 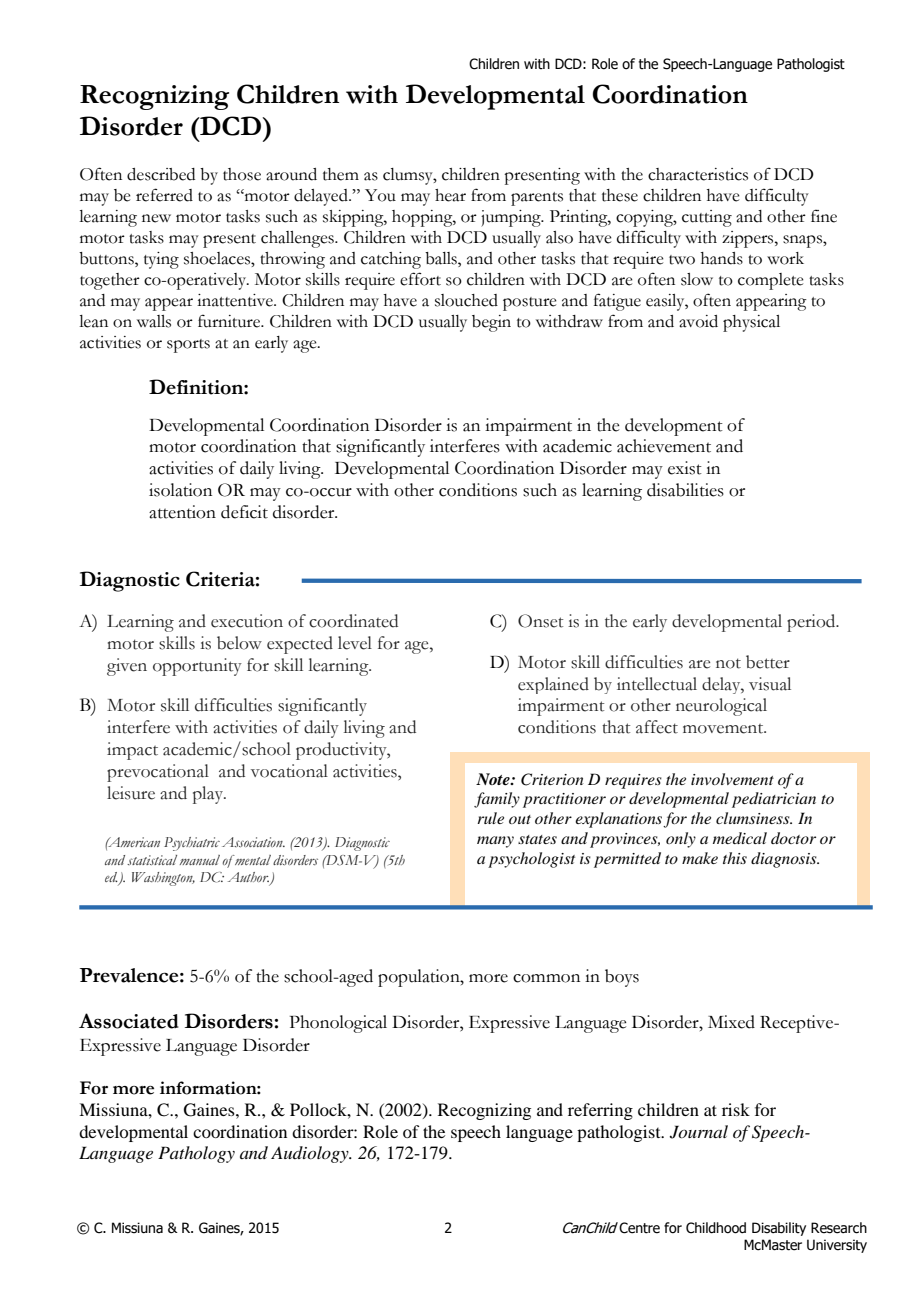 I want to click on explained, so click(x=553, y=685).
